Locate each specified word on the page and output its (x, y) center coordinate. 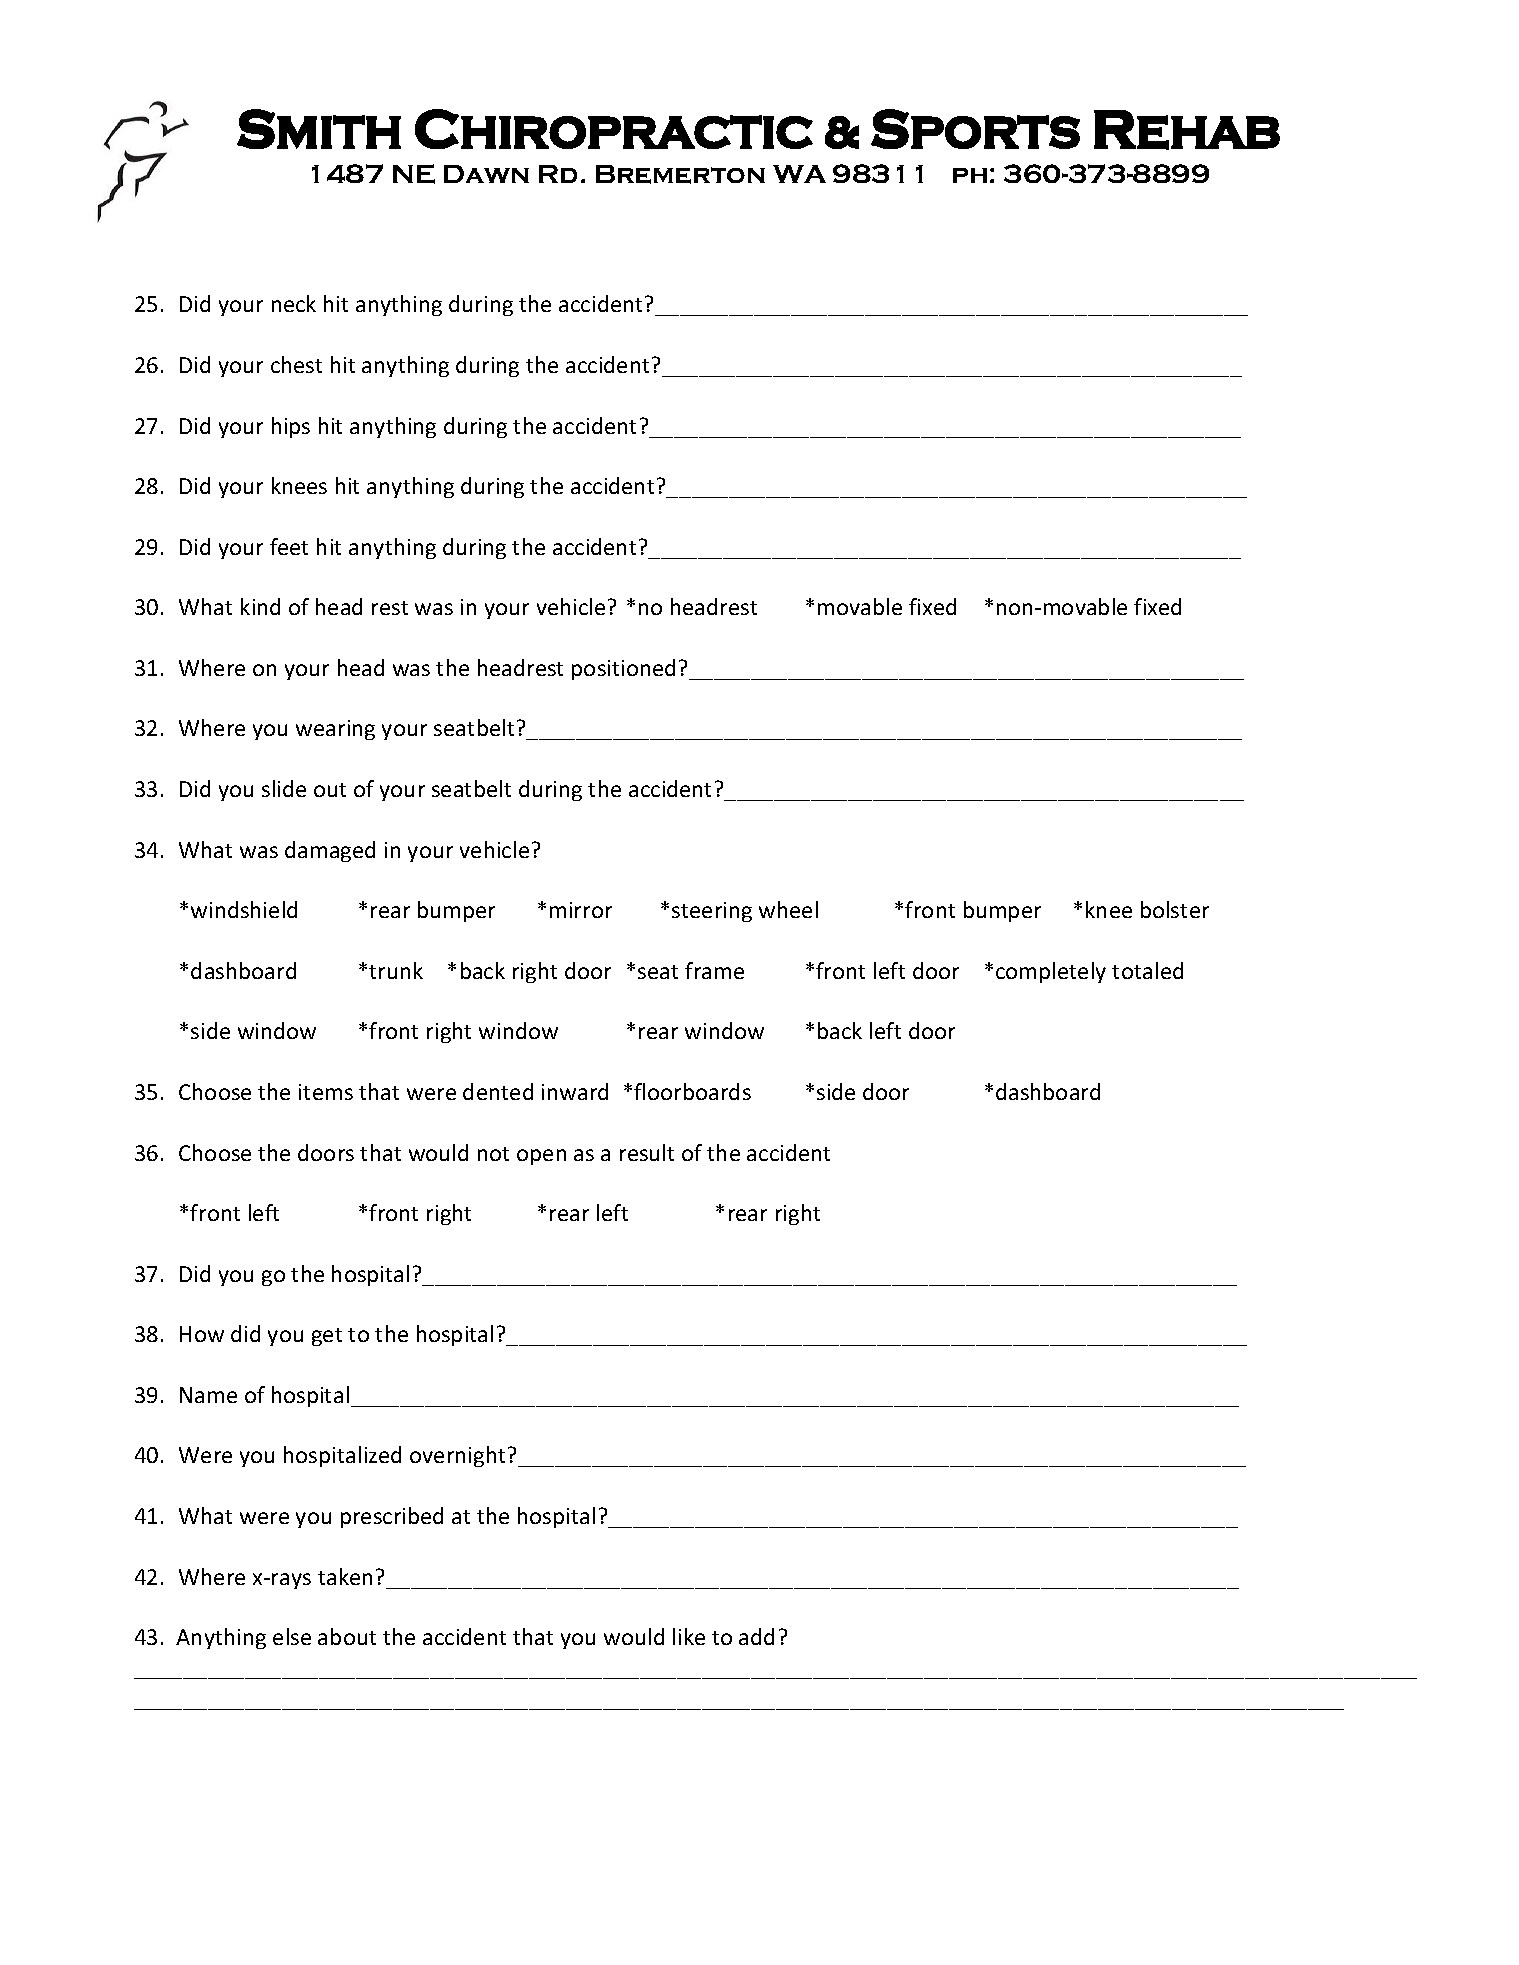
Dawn (486, 174)
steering (712, 912)
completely (1051, 972)
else (292, 1636)
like (689, 1636)
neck (294, 303)
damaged (330, 851)
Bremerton (680, 174)
